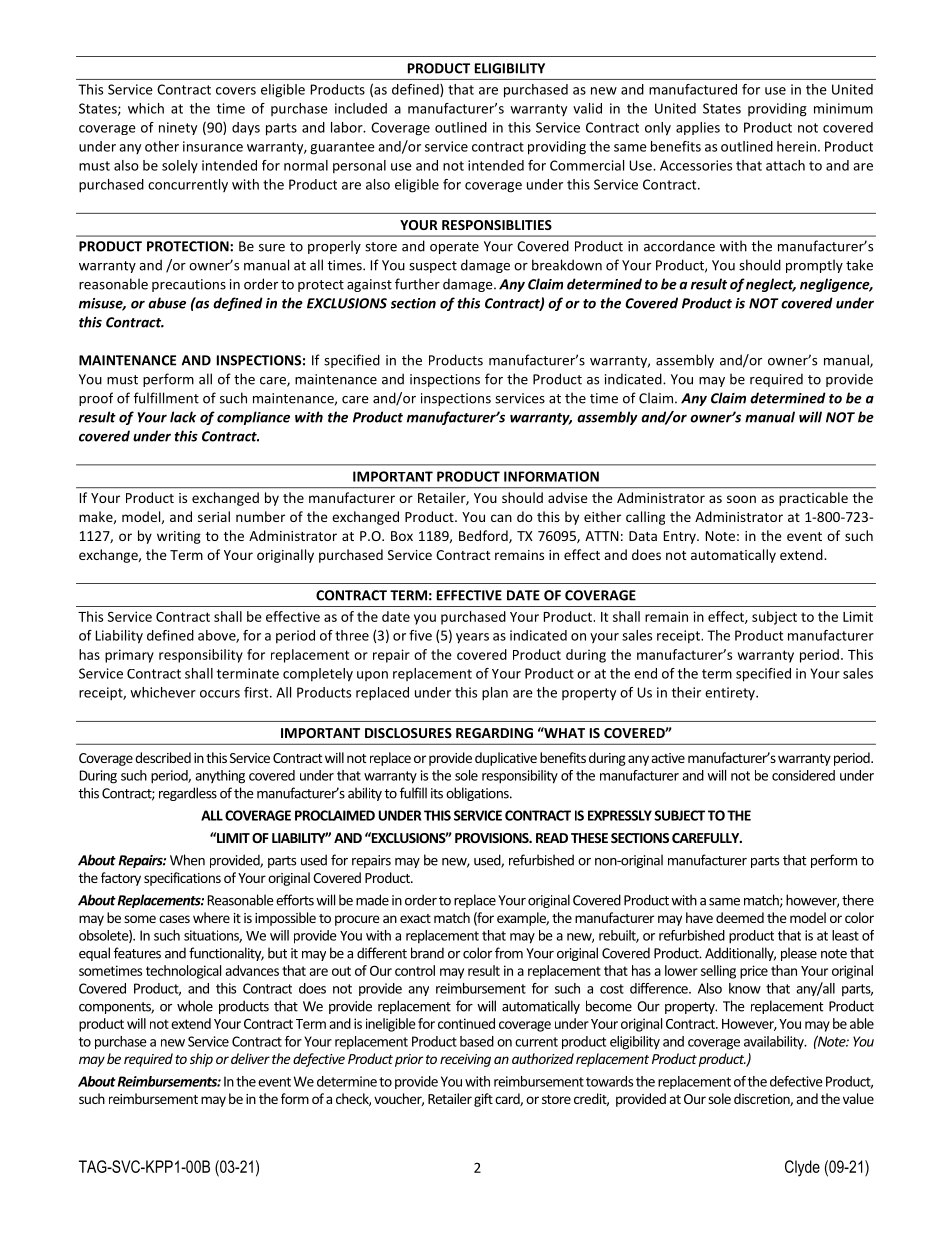 Image resolution: width=952 pixels, height=1233 pixels. What do you see at coordinates (731, 694) in the screenshot?
I see `entirety` at bounding box center [731, 694].
